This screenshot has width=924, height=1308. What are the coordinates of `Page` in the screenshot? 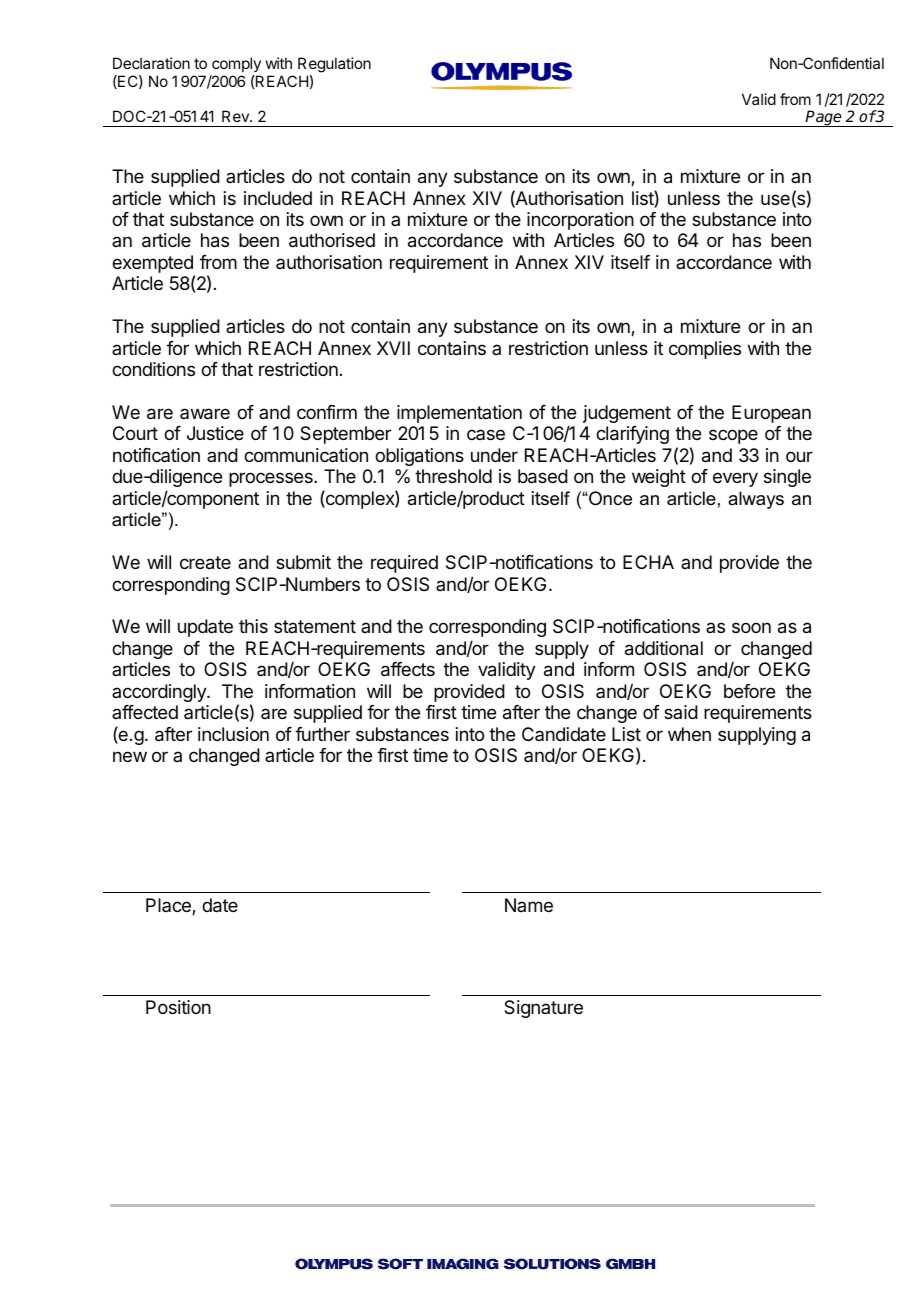 It's located at (824, 118).
